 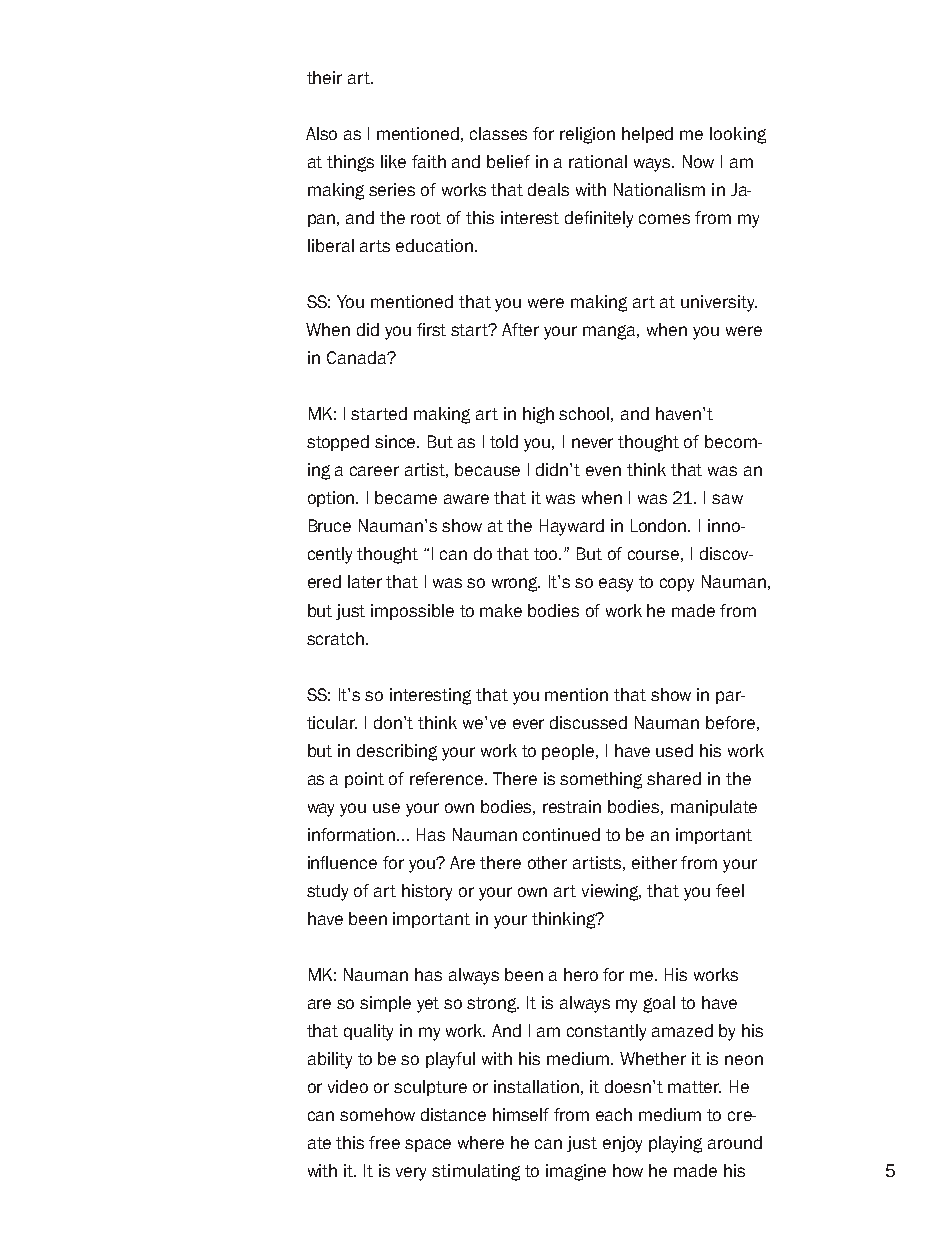 What do you see at coordinates (498, 133) in the document?
I see `classes` at bounding box center [498, 133].
